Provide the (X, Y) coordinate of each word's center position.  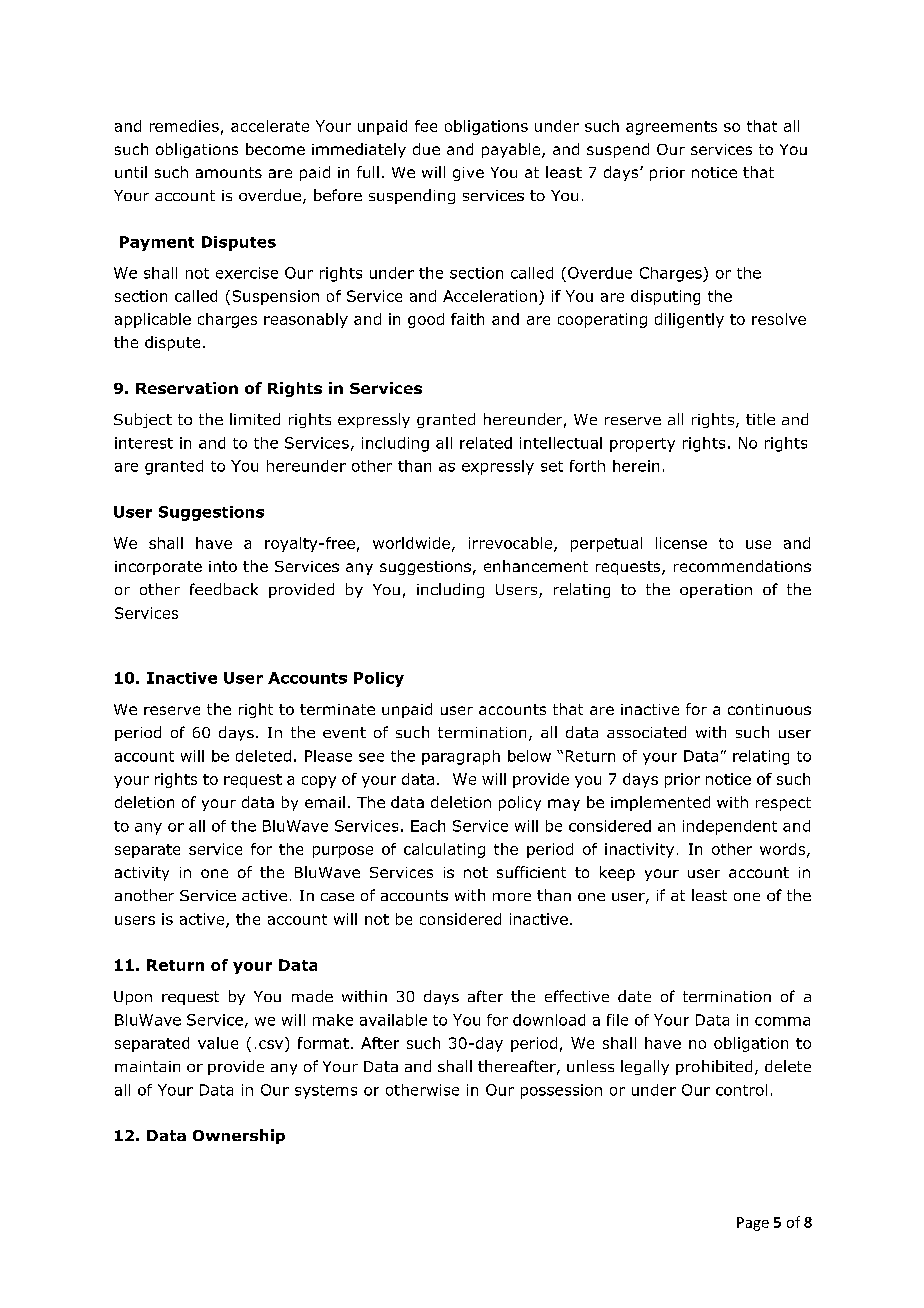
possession (561, 1091)
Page (753, 1224)
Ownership (239, 1136)
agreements (671, 128)
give (468, 174)
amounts (229, 172)
